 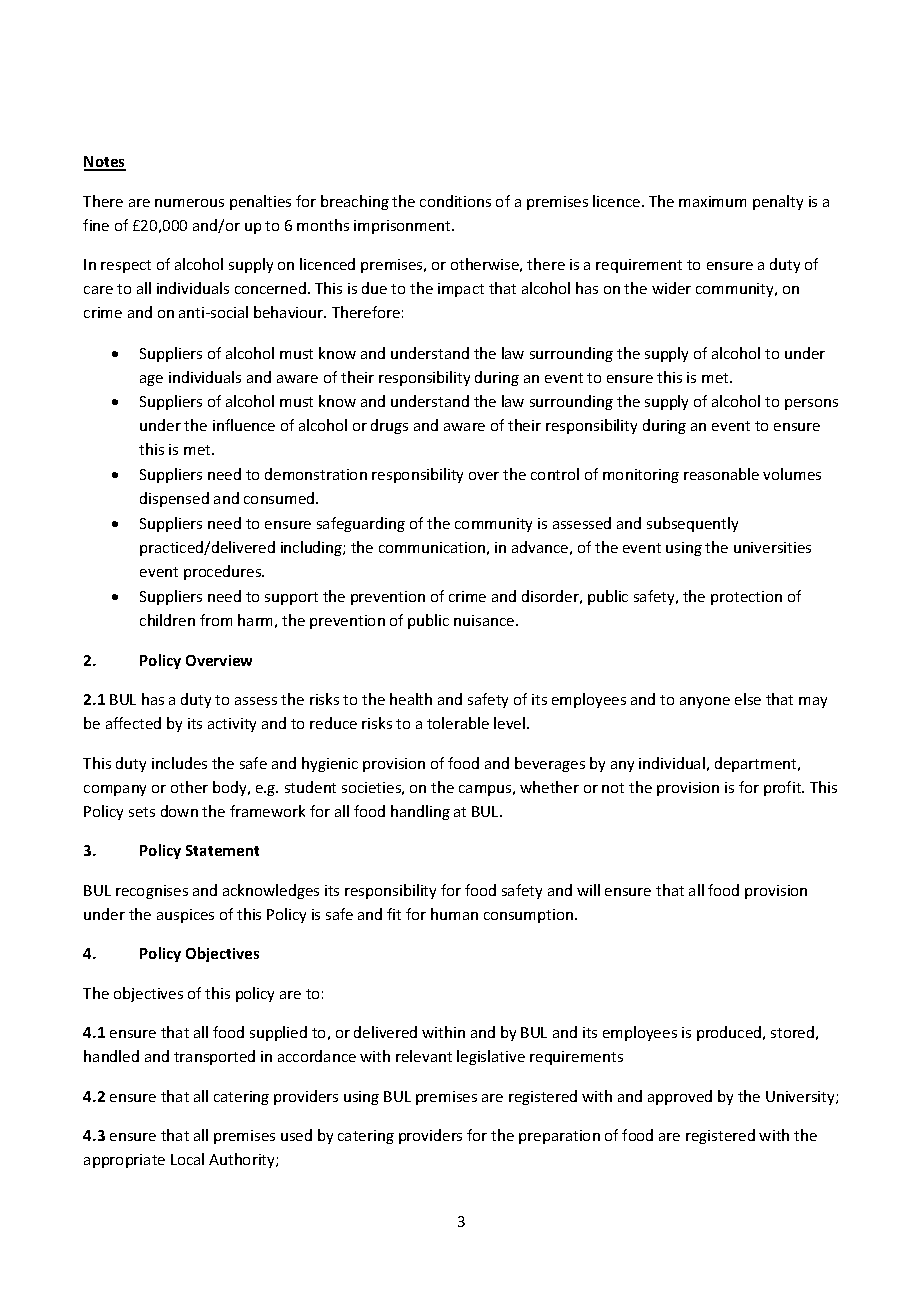 I want to click on numerous, so click(x=189, y=203).
